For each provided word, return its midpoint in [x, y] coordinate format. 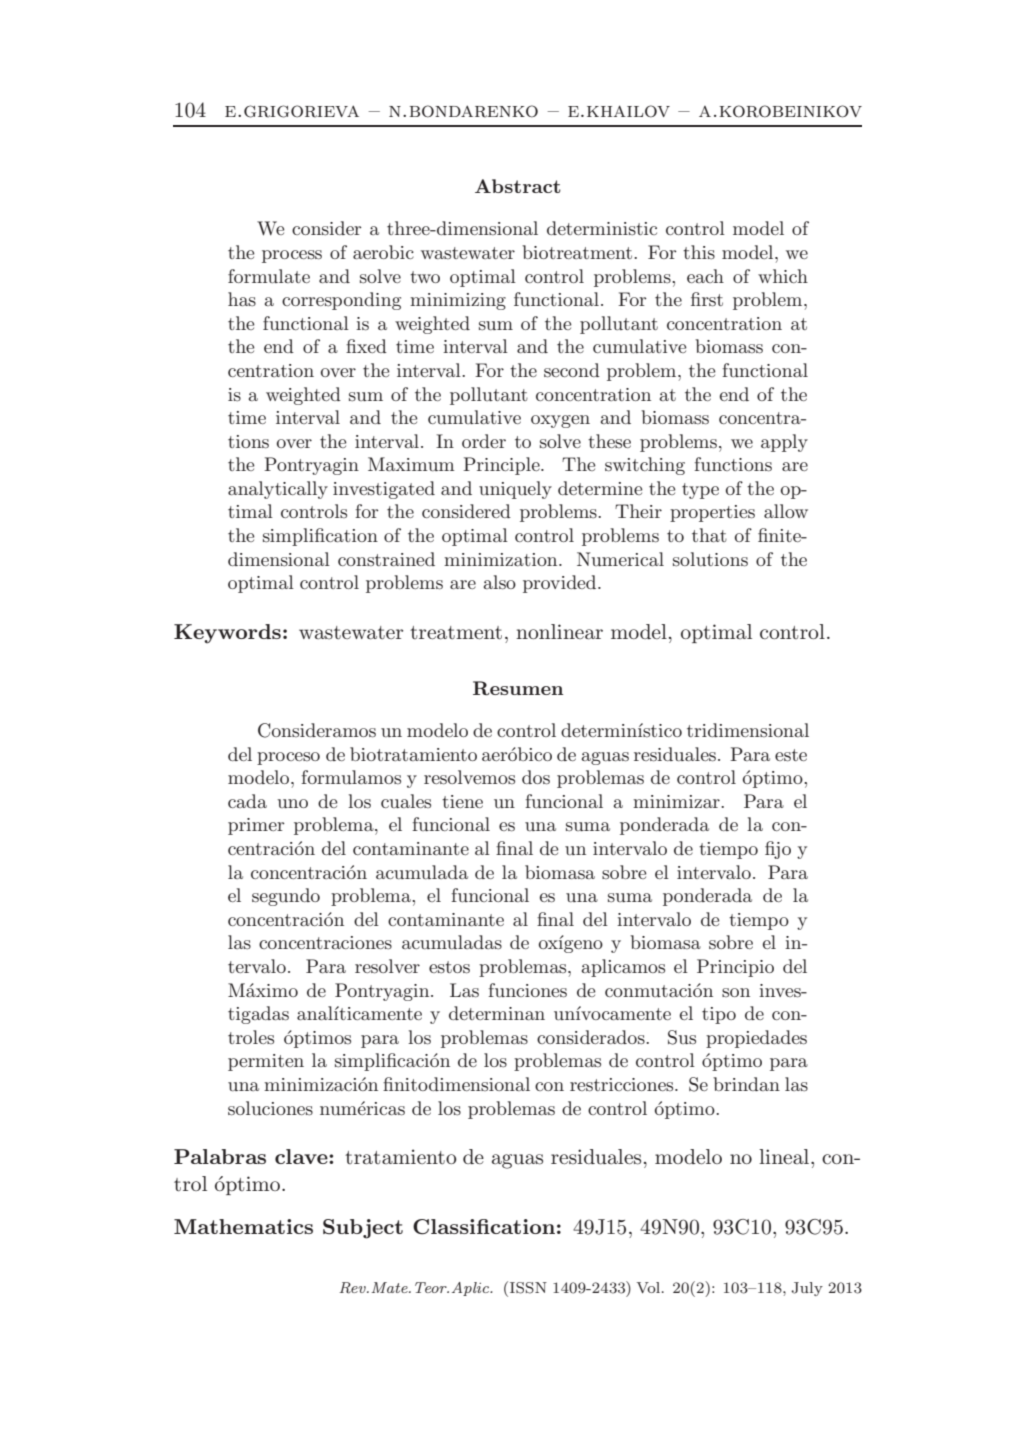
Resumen [518, 688]
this [699, 252]
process [292, 256]
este [791, 755]
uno [292, 803]
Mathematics [243, 1226]
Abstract [518, 186]
